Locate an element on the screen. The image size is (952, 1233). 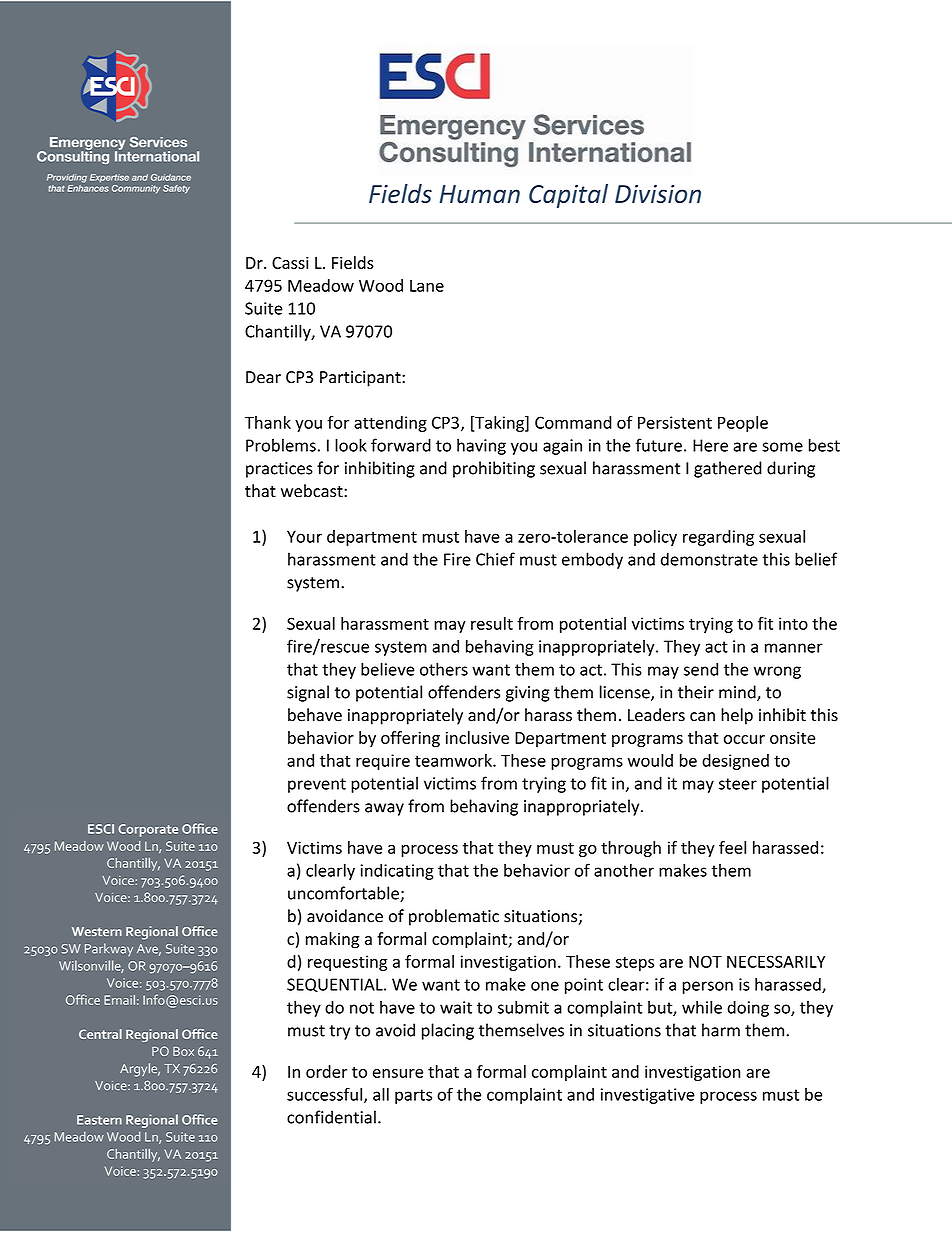
People is located at coordinates (743, 424).
